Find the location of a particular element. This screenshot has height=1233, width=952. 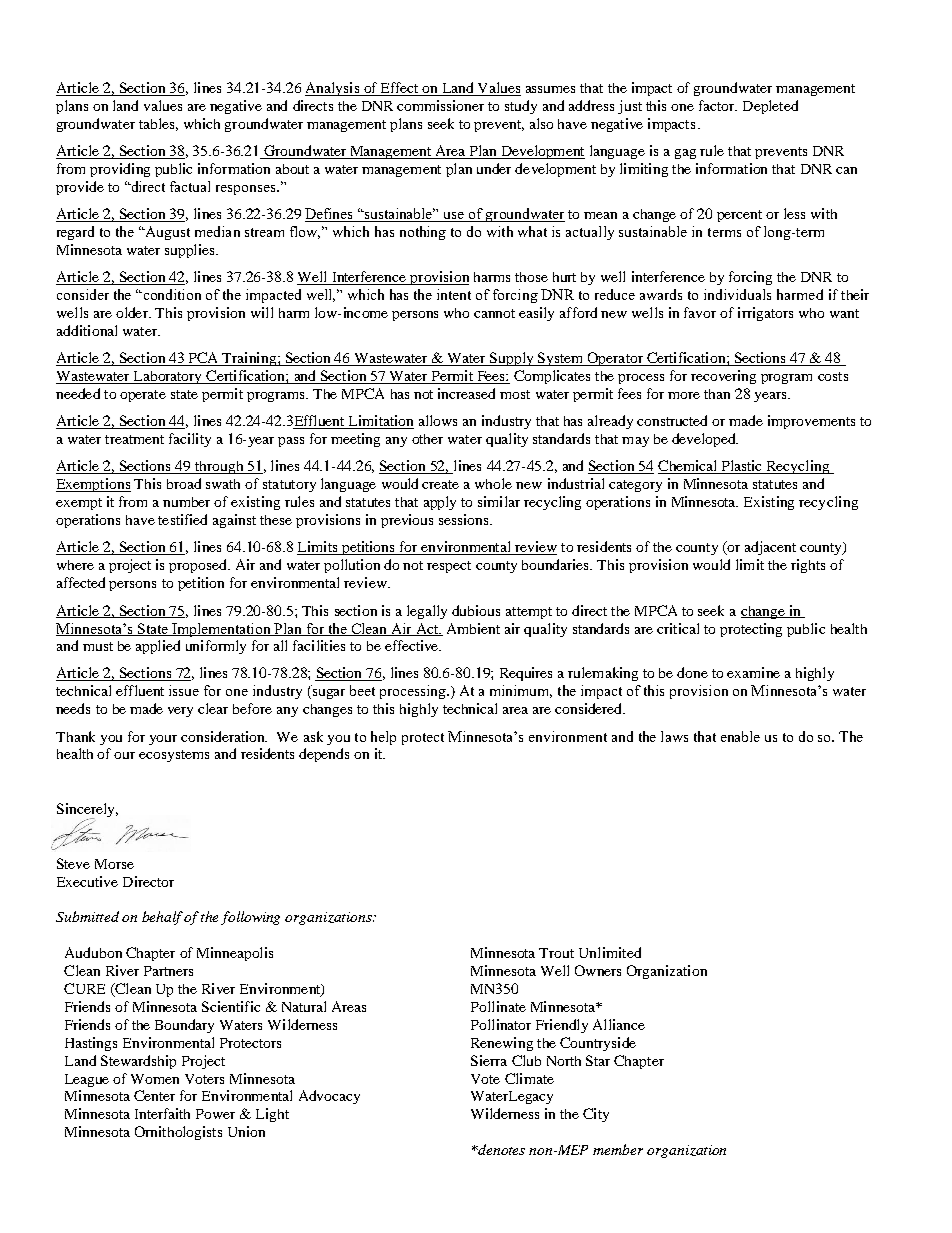

member is located at coordinates (618, 1149).
